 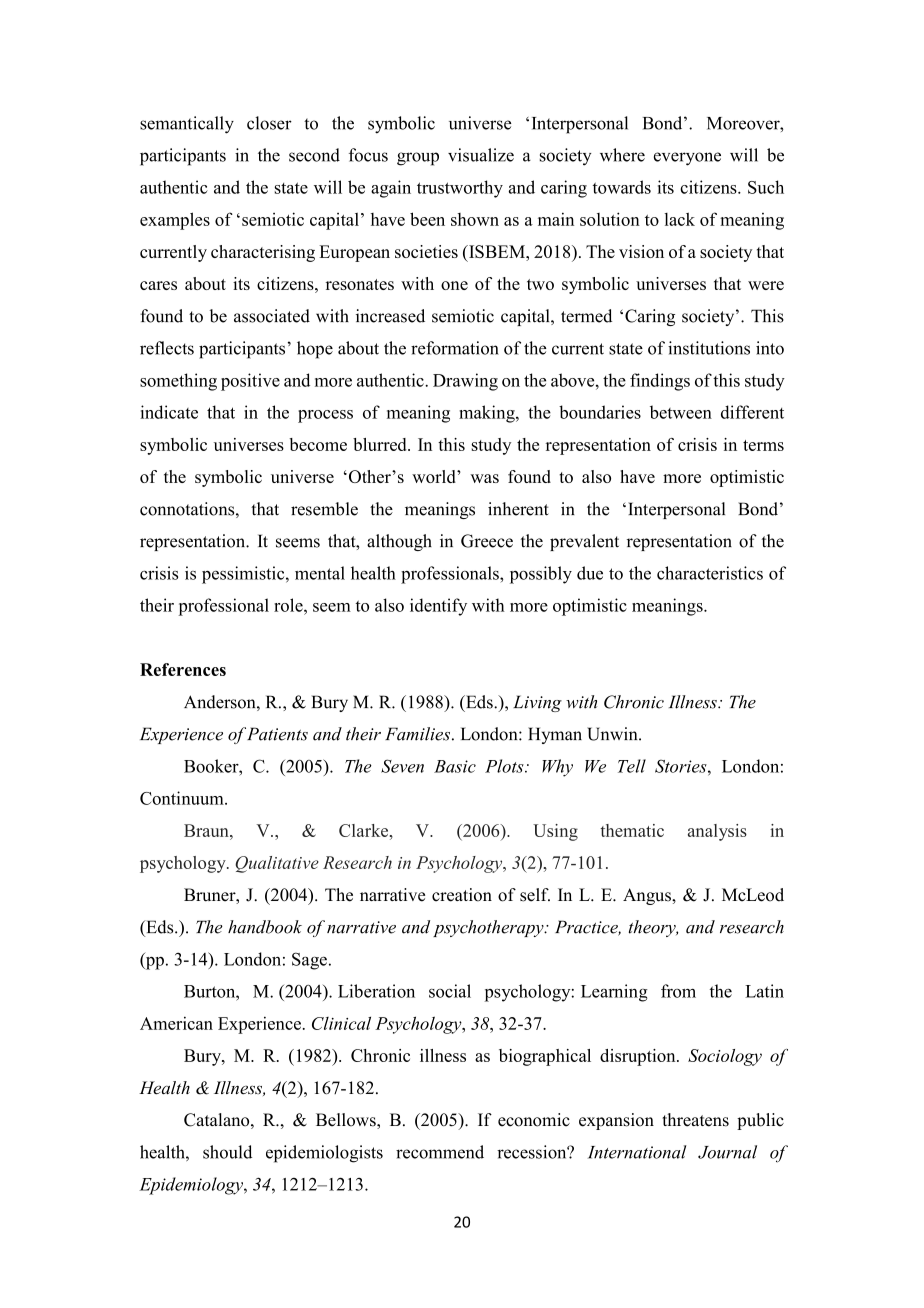 What do you see at coordinates (481, 155) in the screenshot?
I see `visualize` at bounding box center [481, 155].
